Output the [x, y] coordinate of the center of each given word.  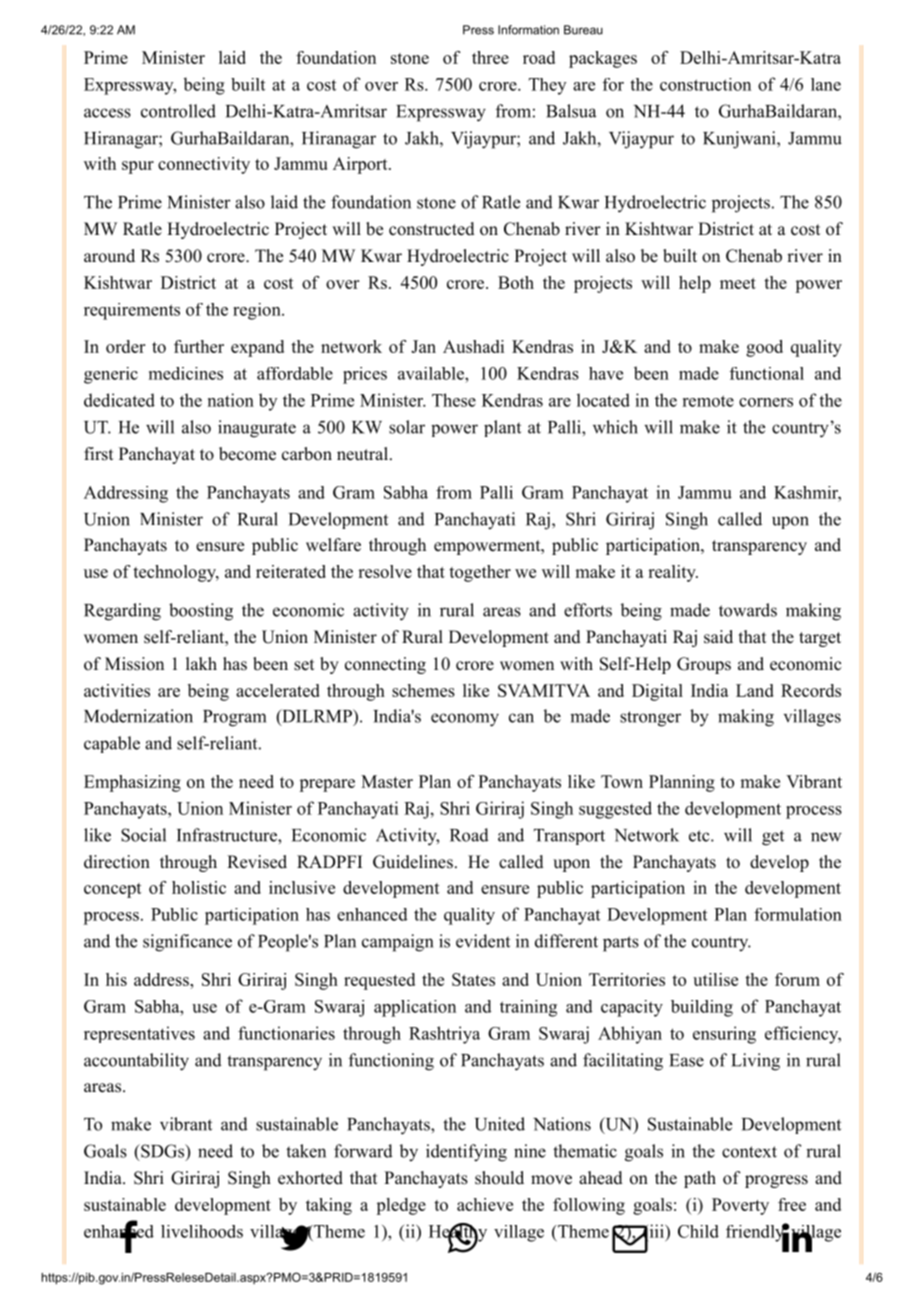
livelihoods [202, 1231]
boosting [201, 612]
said [718, 637]
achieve [485, 1204]
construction [705, 84]
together [480, 573]
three [490, 57]
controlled [178, 111]
